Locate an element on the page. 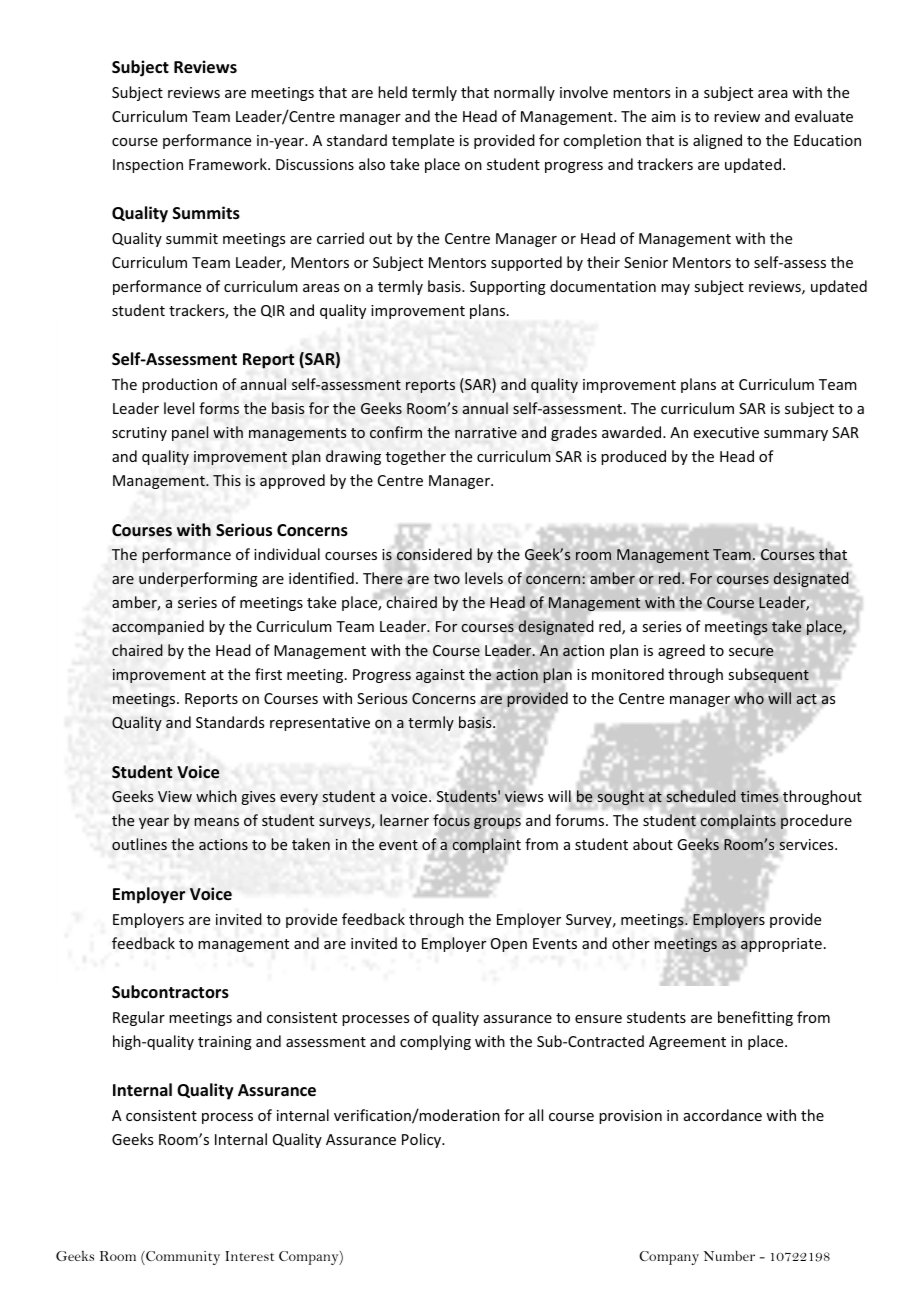 The width and height of the document is (924, 1308). subsequent is located at coordinates (769, 675).
